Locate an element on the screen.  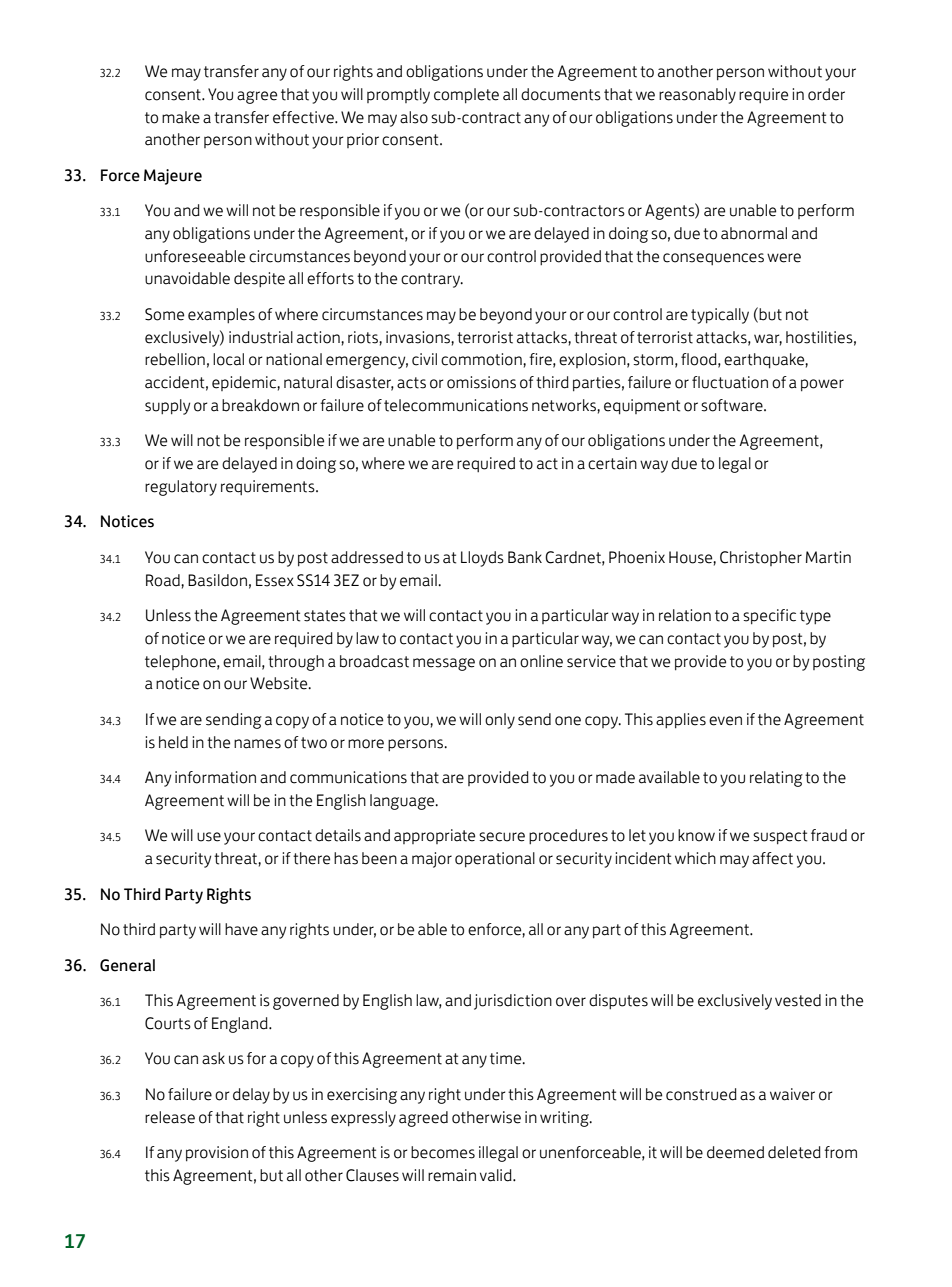
reasonably is located at coordinates (697, 96).
